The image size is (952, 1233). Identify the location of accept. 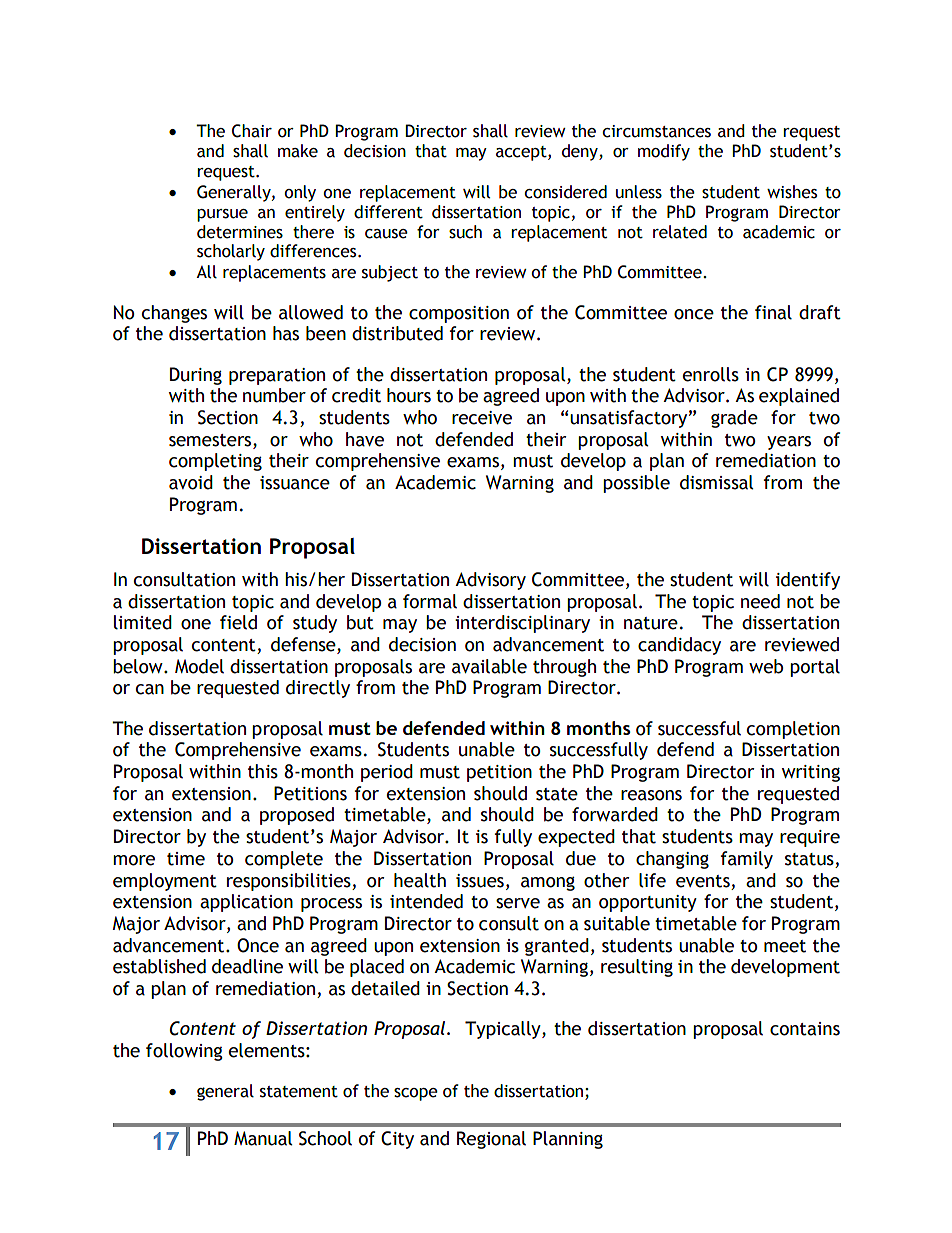
(522, 153).
